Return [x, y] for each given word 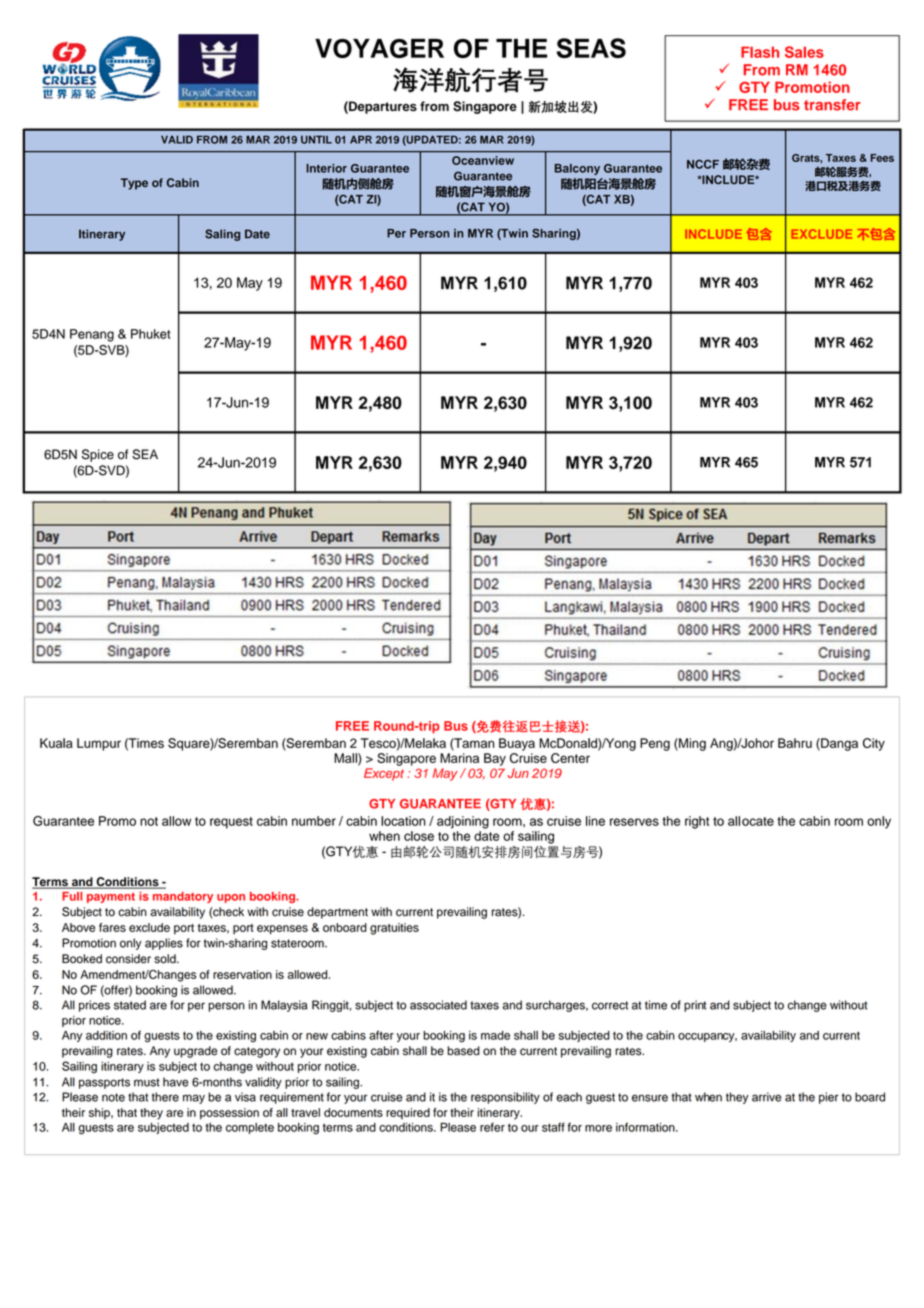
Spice [98, 455]
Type [134, 184]
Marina [459, 758]
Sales [804, 52]
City [874, 744]
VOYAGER [379, 48]
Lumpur [99, 744]
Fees [882, 158]
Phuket [151, 334]
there [165, 1097]
